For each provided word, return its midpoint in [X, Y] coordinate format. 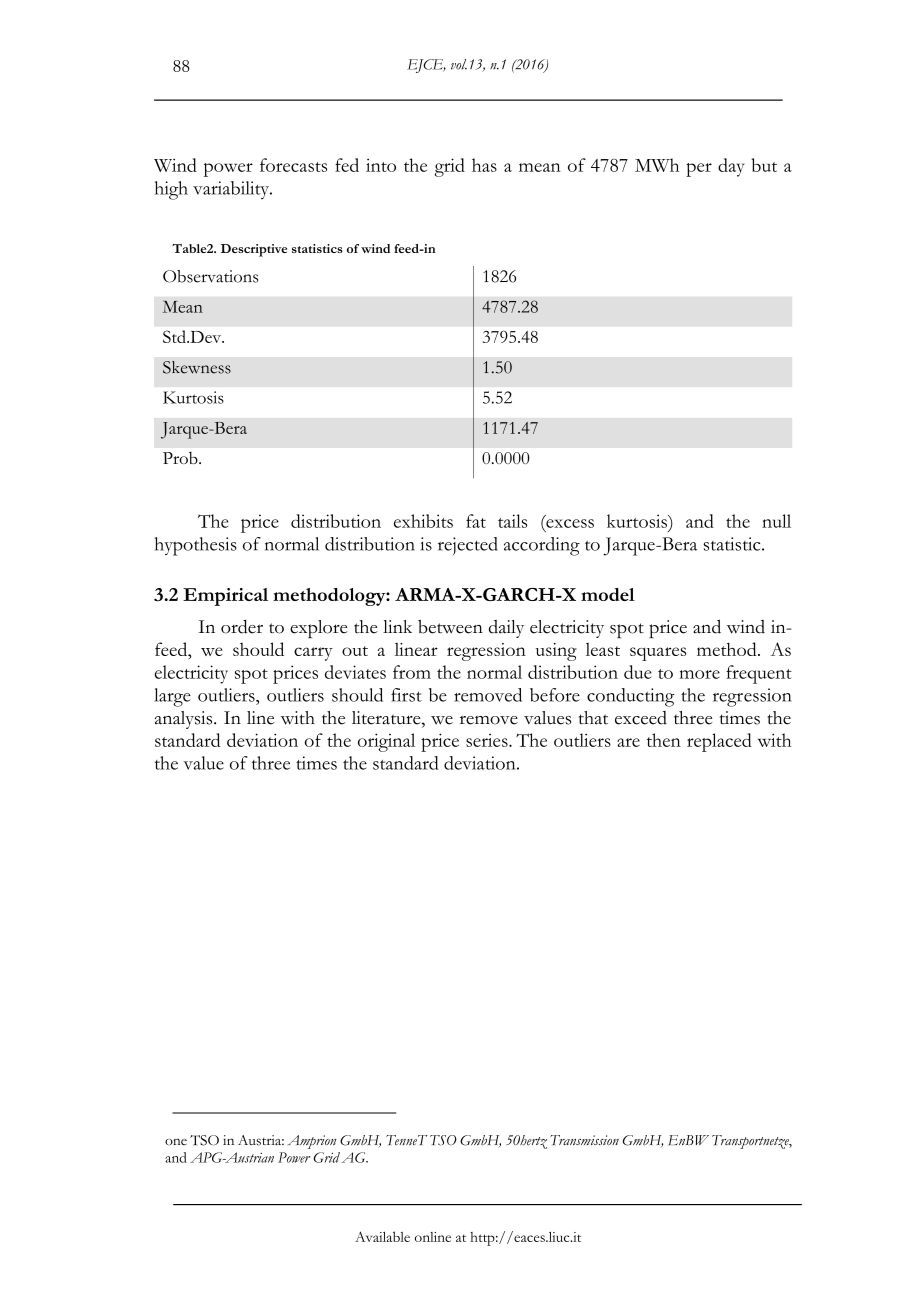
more [699, 674]
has [484, 165]
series [488, 740]
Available [382, 1236]
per [699, 170]
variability [232, 190]
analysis [185, 720]
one [176, 1142]
